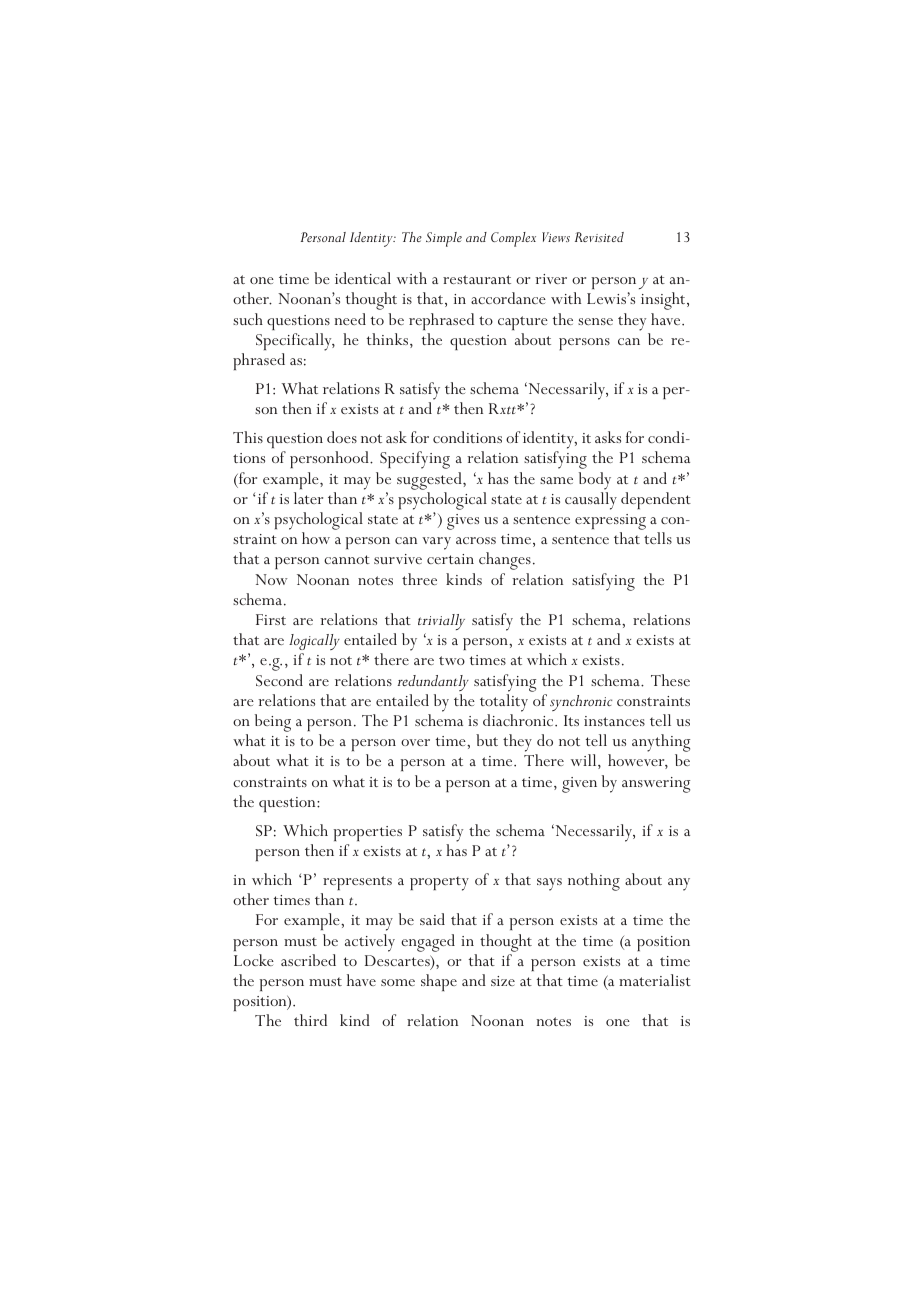 This screenshot has height=1308, width=924. I want to click on third, so click(310, 1020).
